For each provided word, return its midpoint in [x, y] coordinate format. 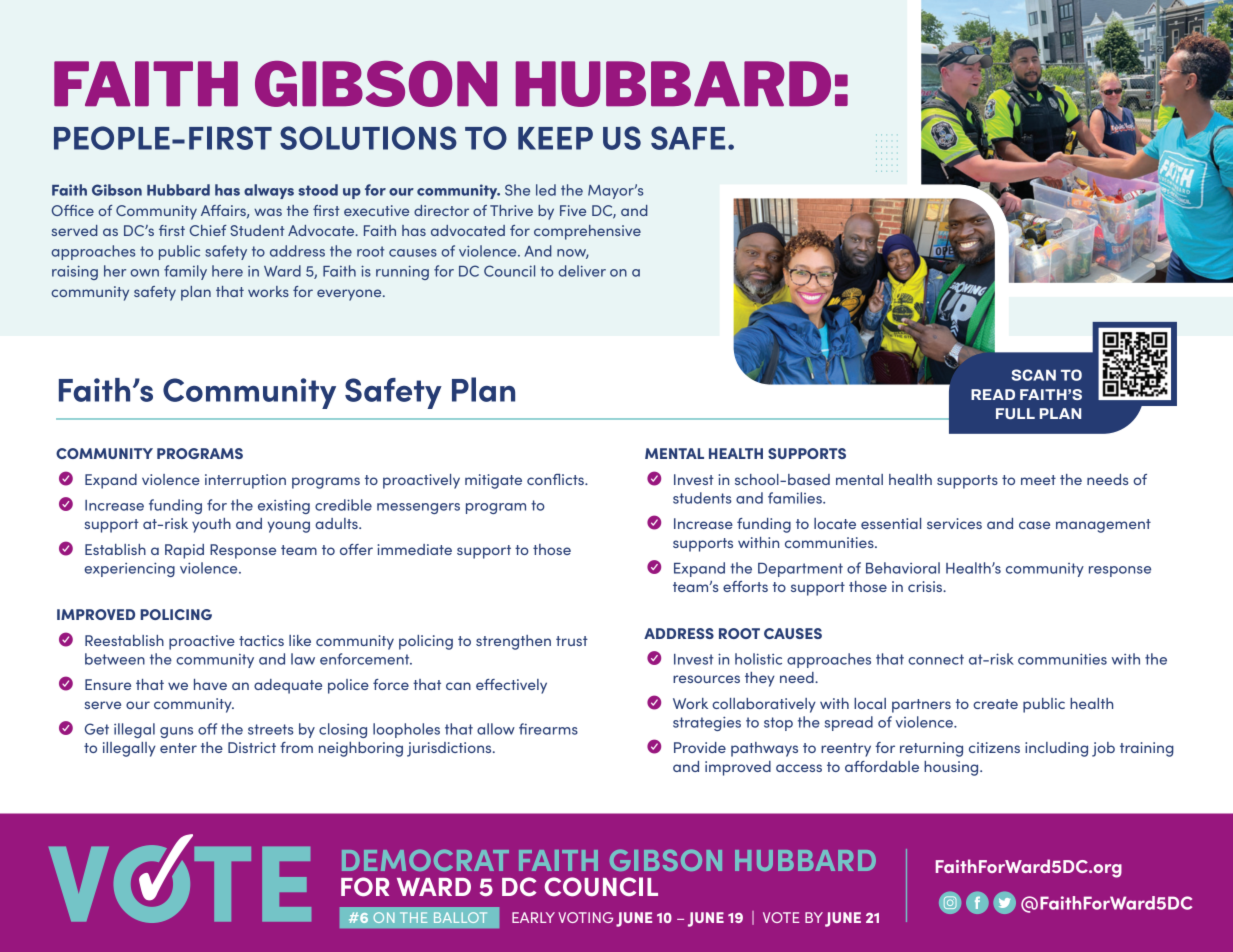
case [1034, 525]
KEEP [555, 138]
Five [573, 210]
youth [211, 525]
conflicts [556, 479]
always [269, 191]
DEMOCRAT [425, 860]
